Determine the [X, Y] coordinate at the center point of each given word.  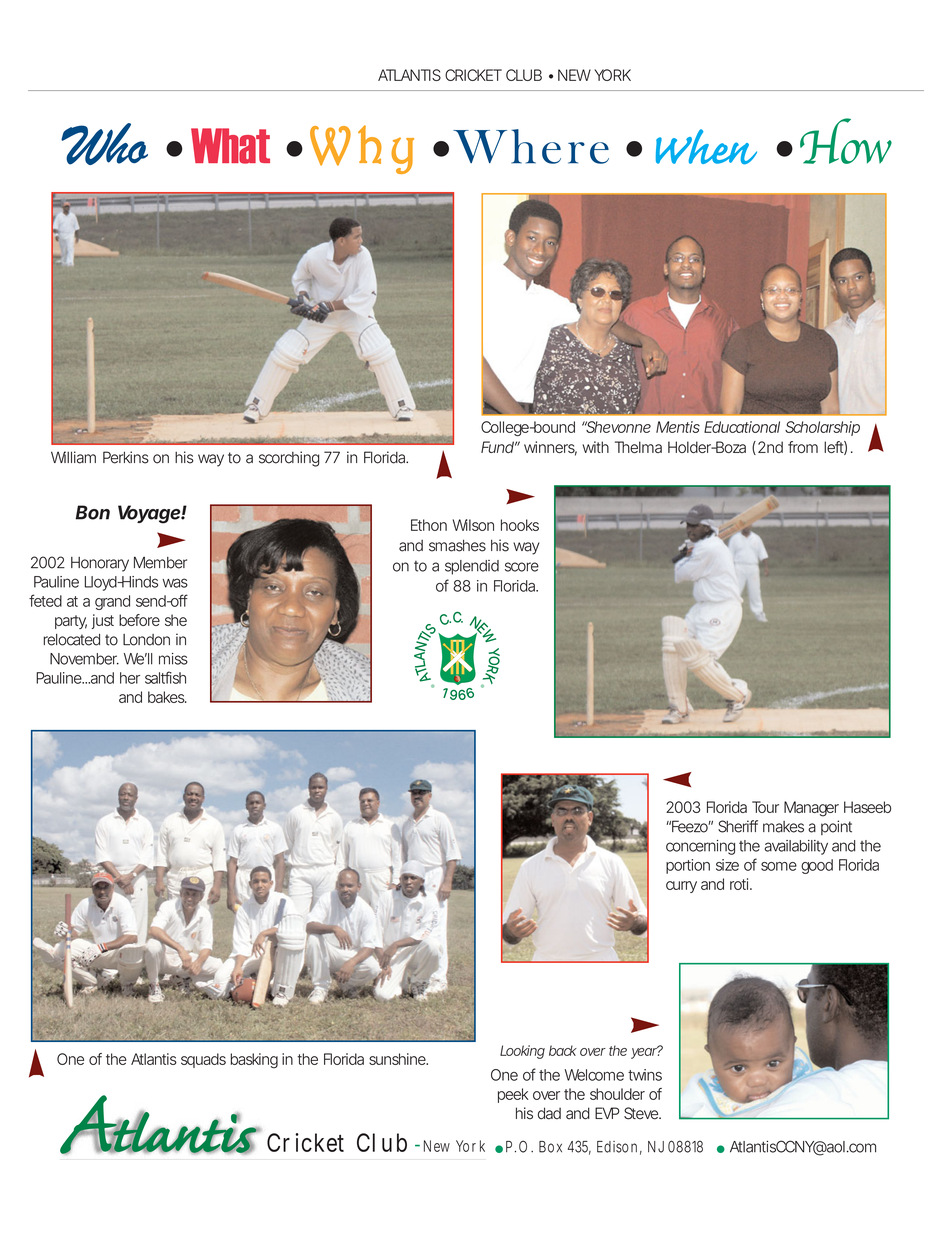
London [146, 640]
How [846, 141]
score [522, 567]
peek [513, 1095]
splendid [472, 567]
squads [203, 1060]
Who [104, 144]
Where [531, 146]
